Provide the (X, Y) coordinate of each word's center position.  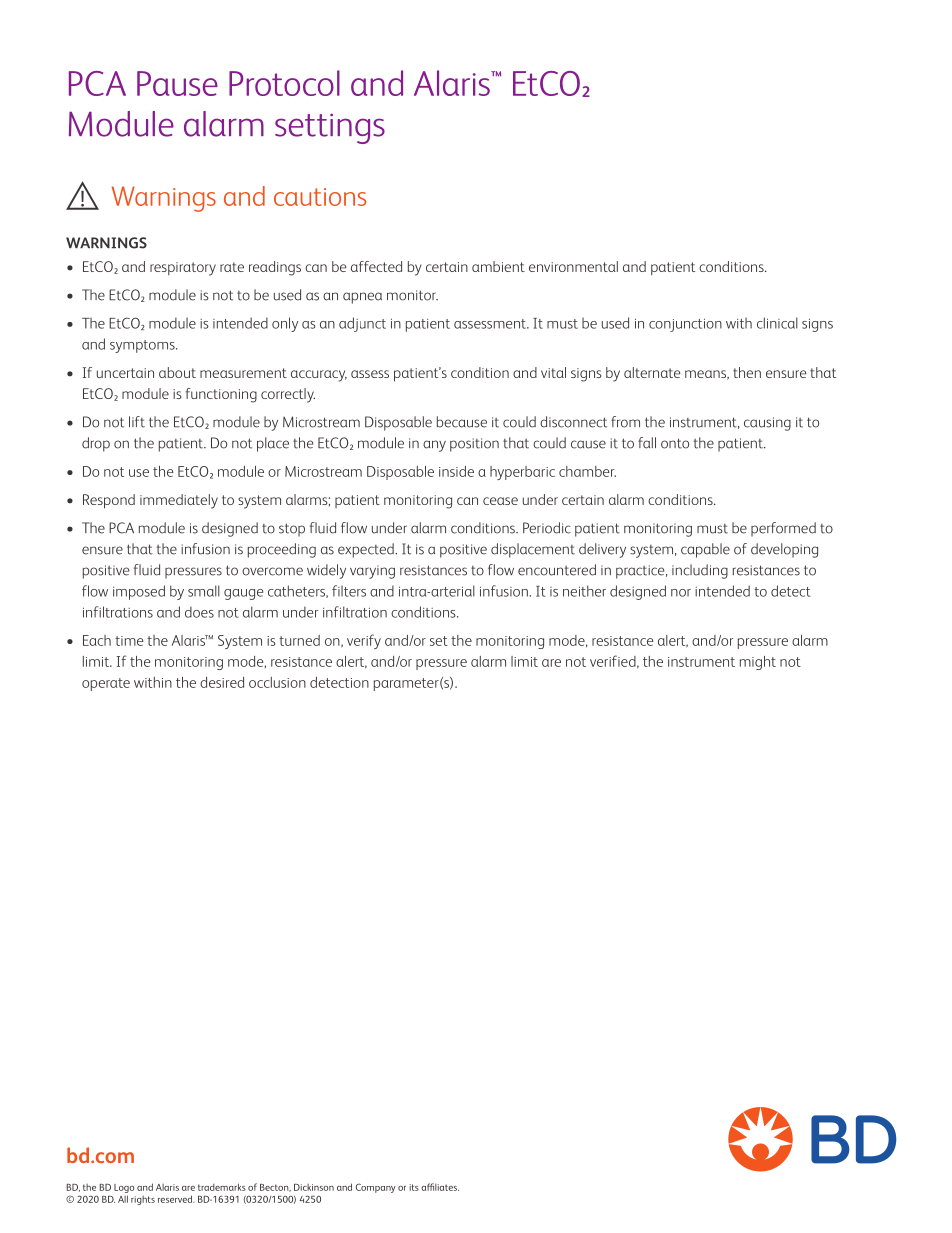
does (199, 612)
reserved (176, 1199)
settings (330, 128)
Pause (177, 83)
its (414, 1187)
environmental (573, 266)
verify (364, 641)
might (758, 663)
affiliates (440, 1187)
